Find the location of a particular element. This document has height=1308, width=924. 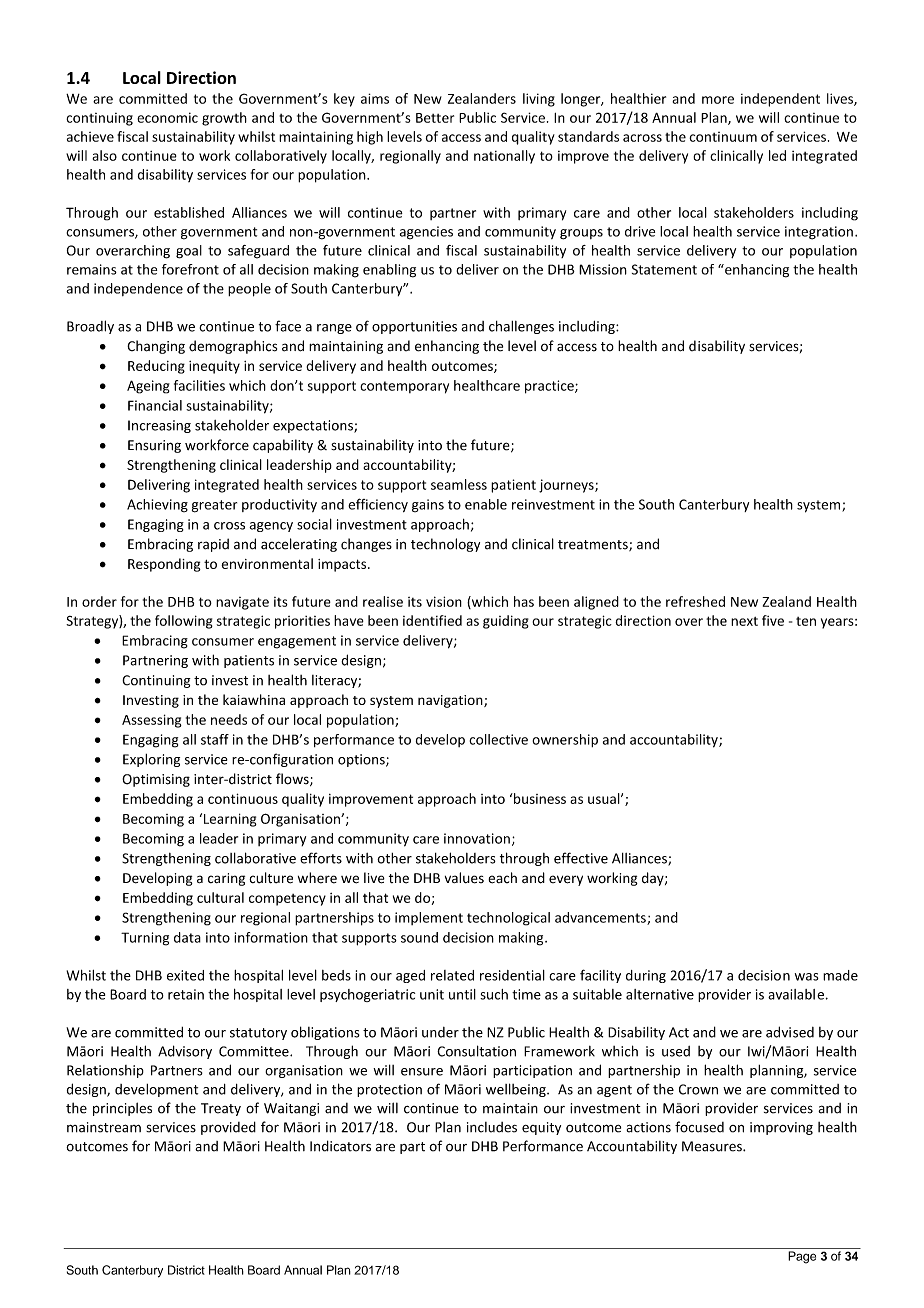

caring is located at coordinates (226, 879).
